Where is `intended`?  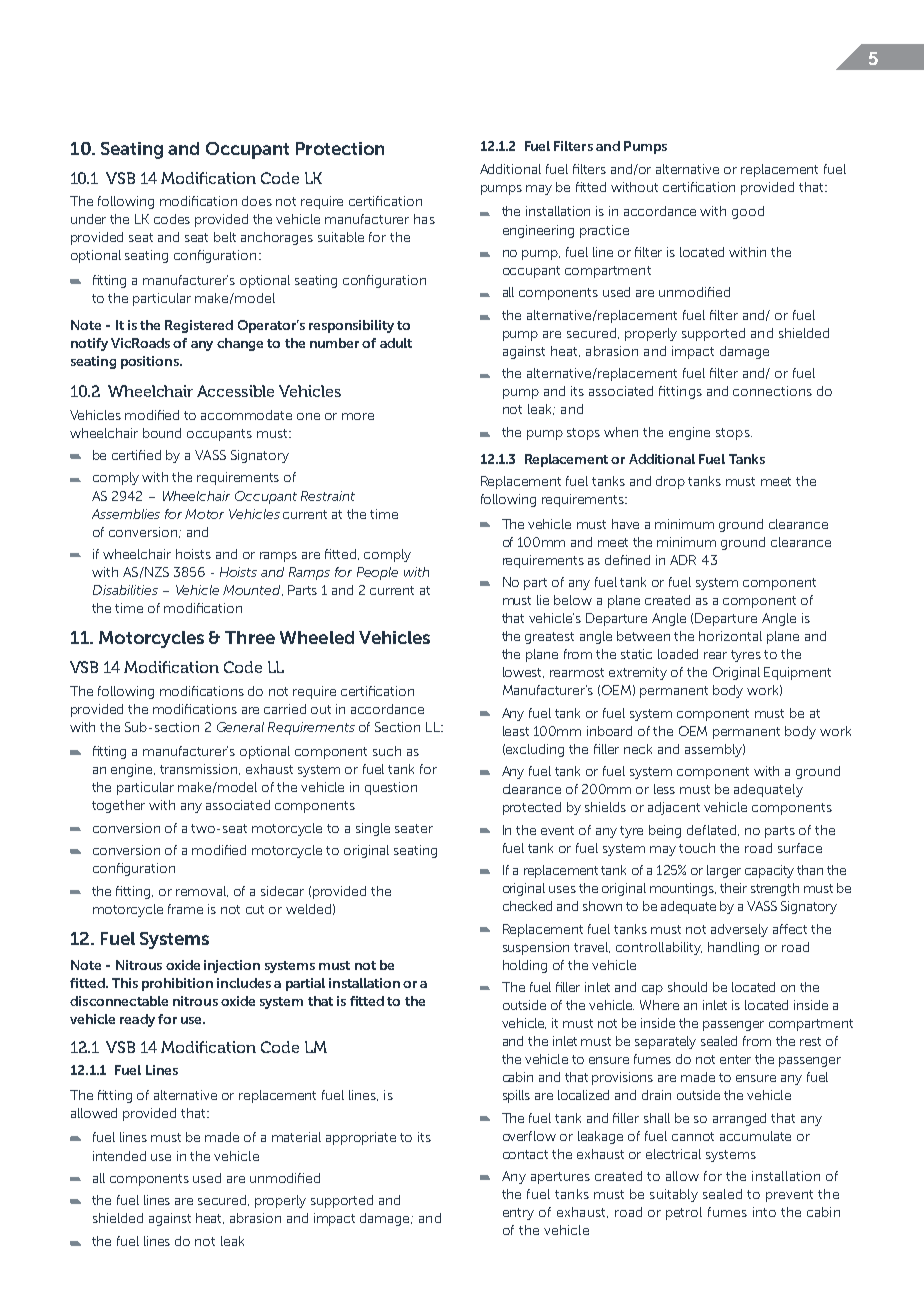
intended is located at coordinates (119, 1156).
